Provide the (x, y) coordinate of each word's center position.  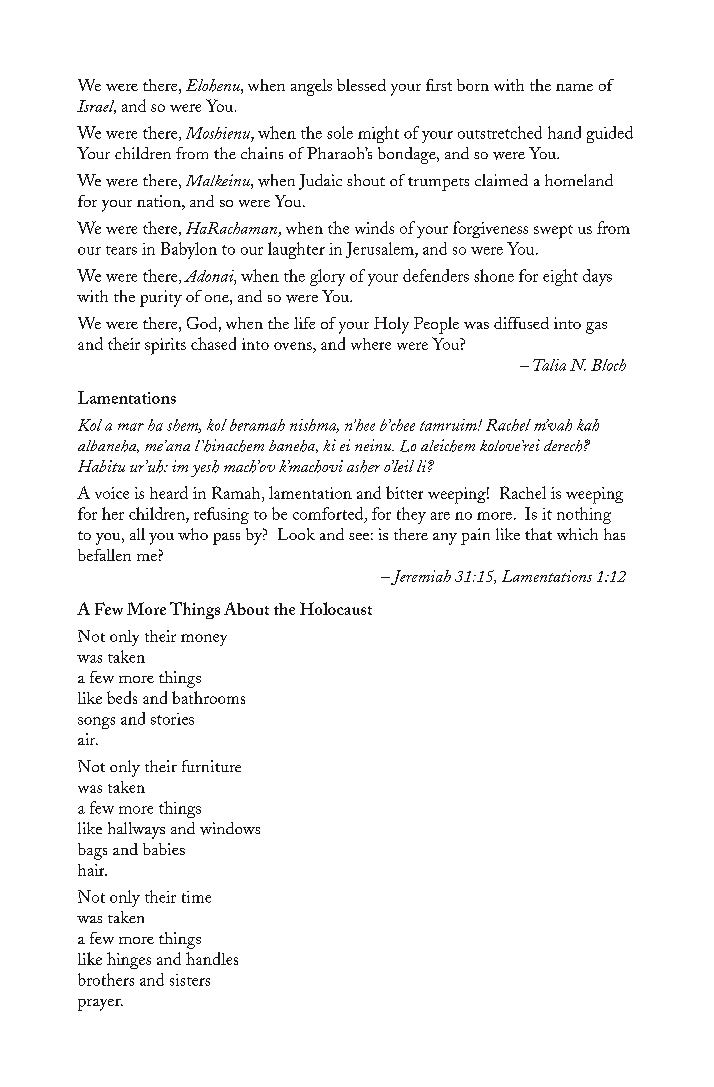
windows (230, 828)
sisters (190, 980)
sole (340, 132)
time (196, 897)
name (574, 87)
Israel (96, 107)
